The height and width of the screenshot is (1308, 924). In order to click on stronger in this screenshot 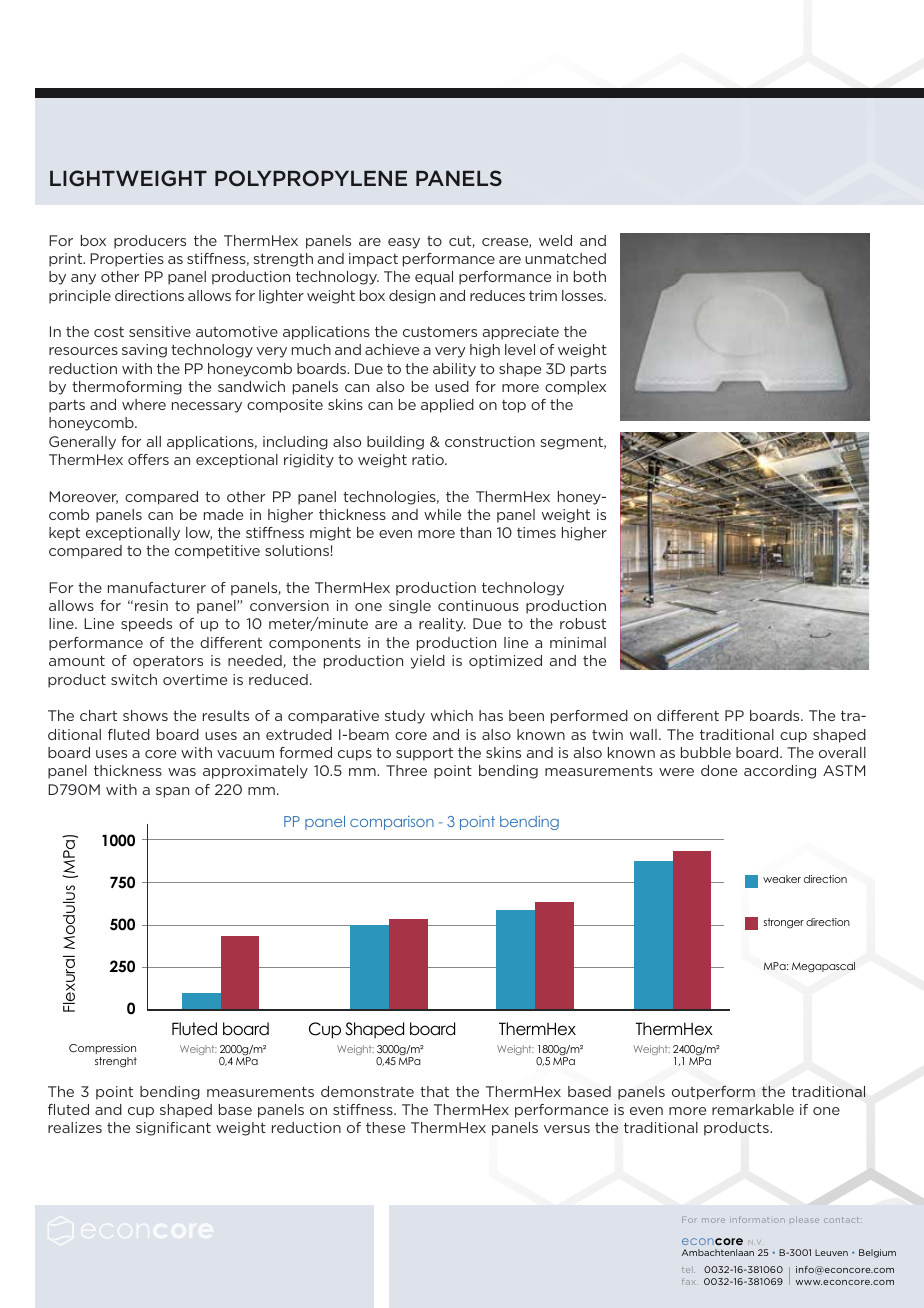, I will do `click(783, 923)`.
